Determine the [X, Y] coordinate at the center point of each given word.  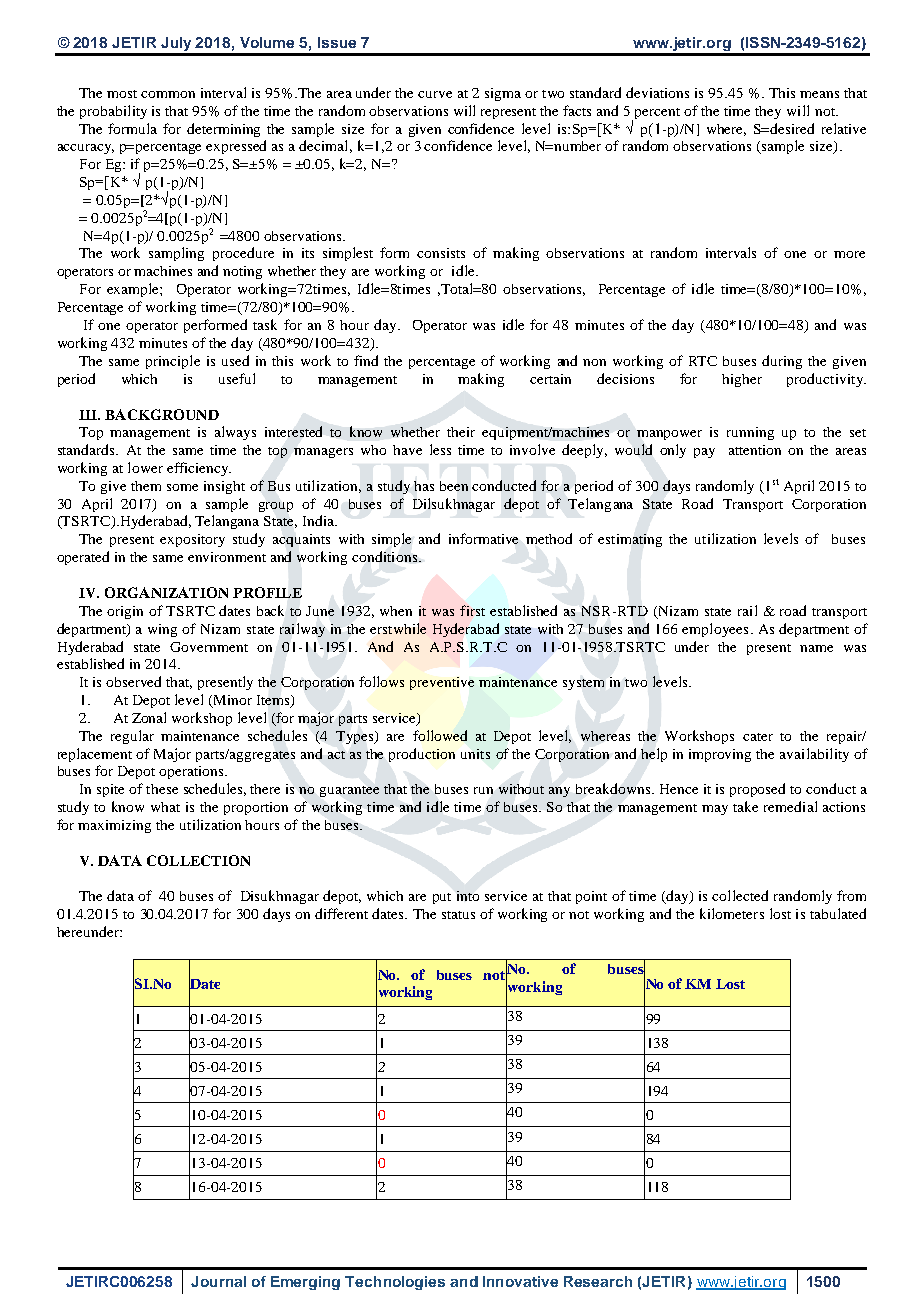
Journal [218, 1281]
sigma [503, 94]
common [168, 94]
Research [598, 1281]
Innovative [520, 1281]
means [819, 94]
